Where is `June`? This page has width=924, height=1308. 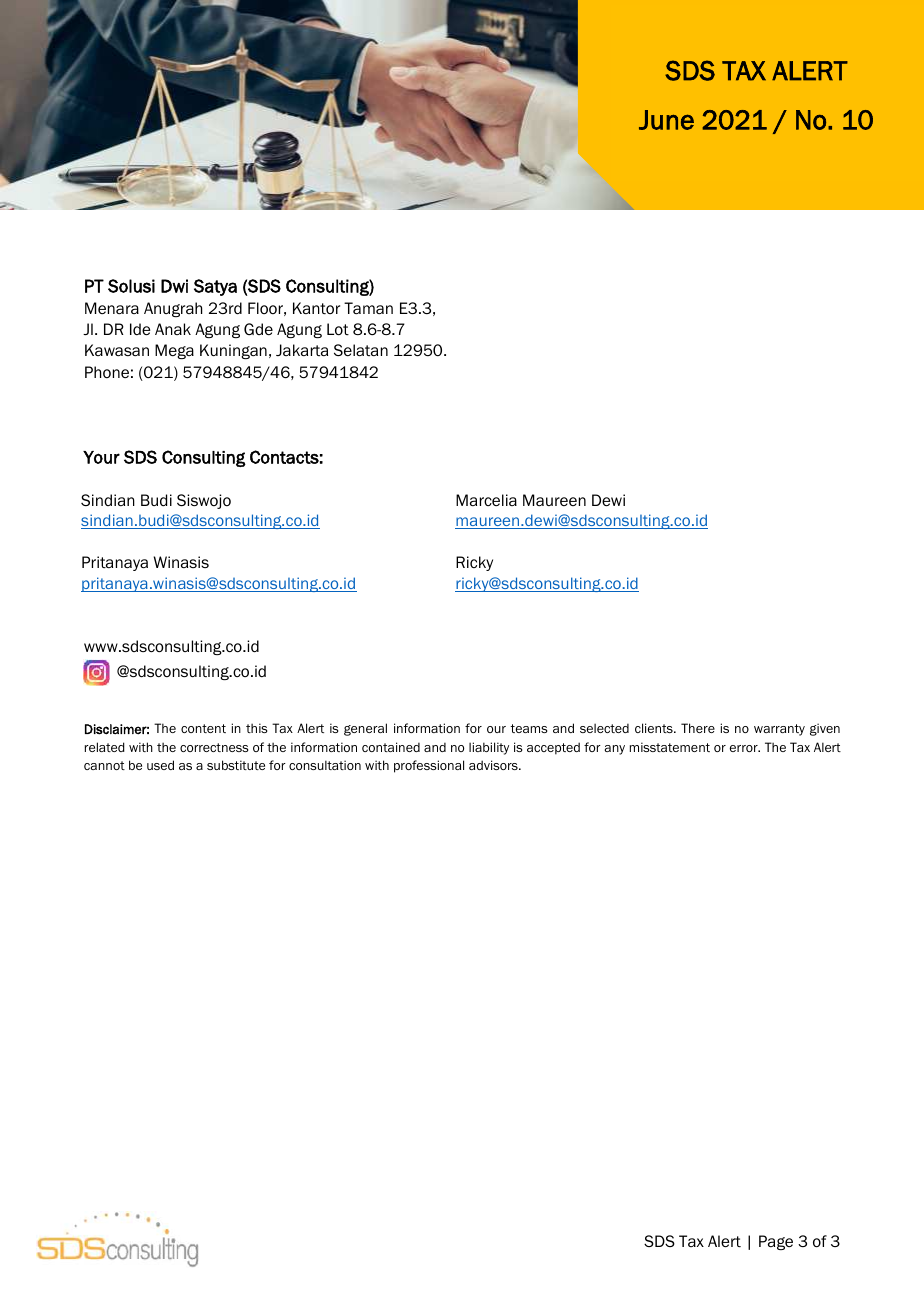 June is located at coordinates (666, 120).
